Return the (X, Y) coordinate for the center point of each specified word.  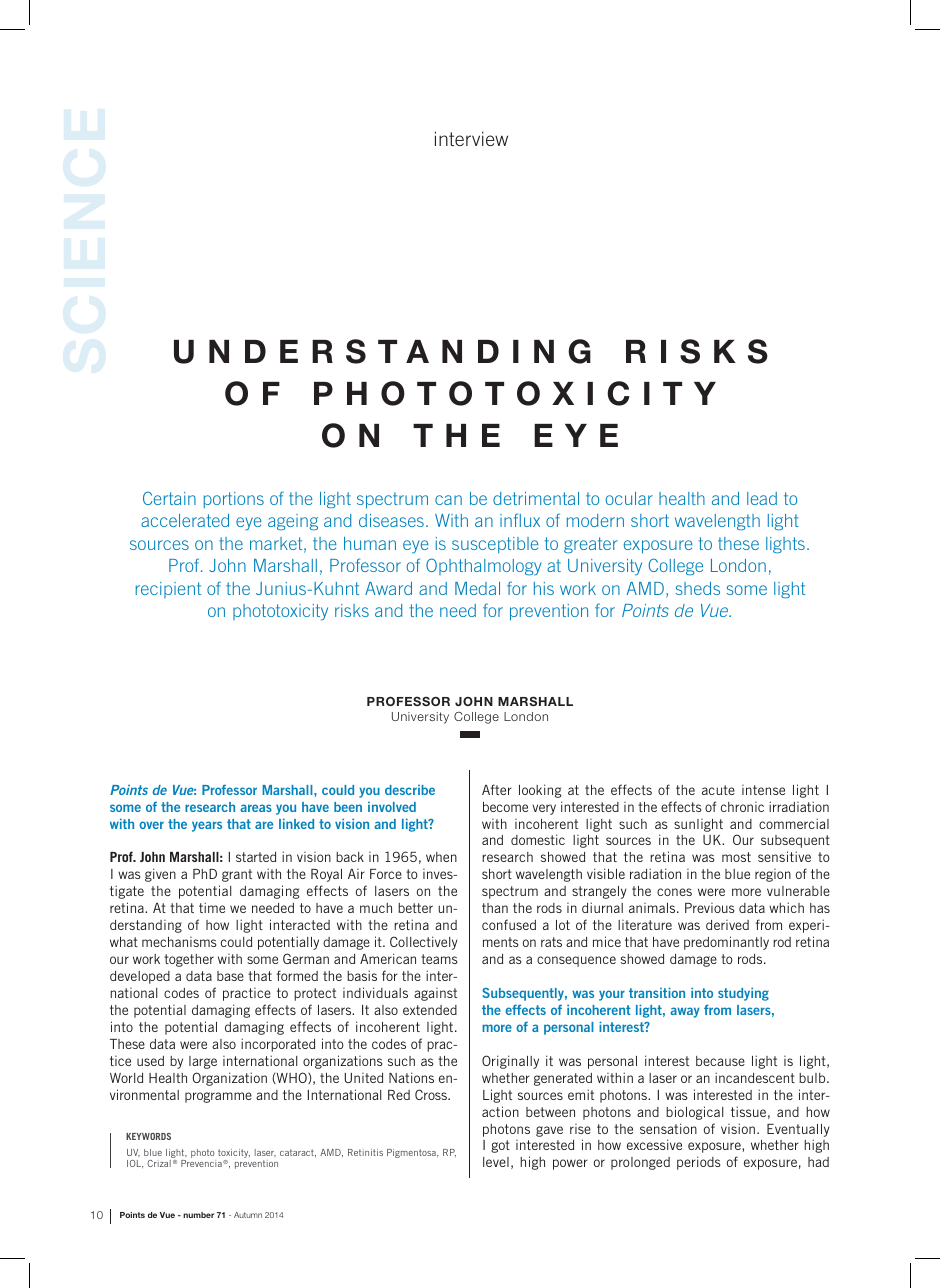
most (736, 857)
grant (237, 875)
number (198, 1215)
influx (520, 520)
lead (762, 498)
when (441, 857)
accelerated (185, 520)
